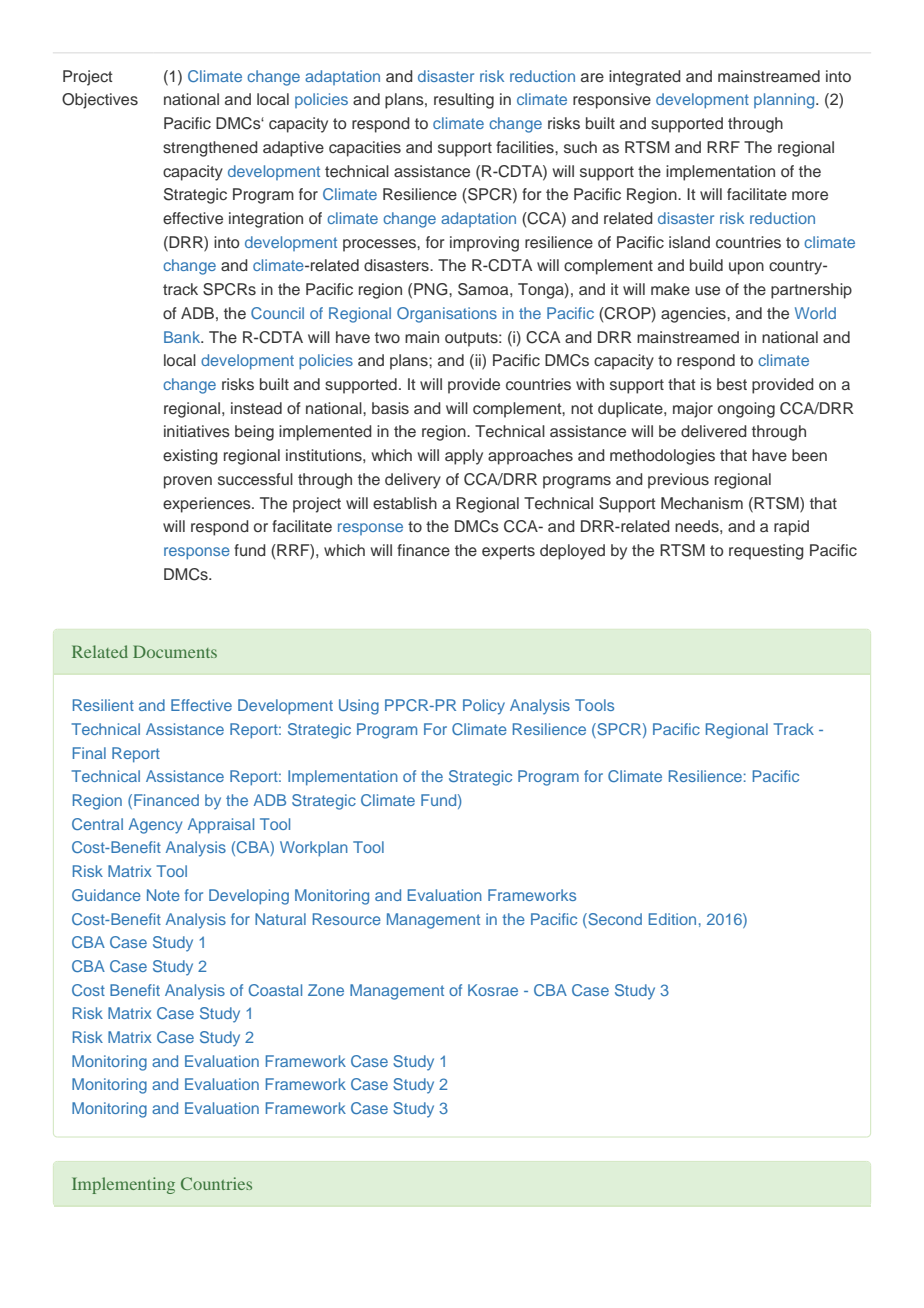 Image resolution: width=924 pixels, height=1308 pixels. What do you see at coordinates (326, 990) in the image?
I see `Zone` at bounding box center [326, 990].
